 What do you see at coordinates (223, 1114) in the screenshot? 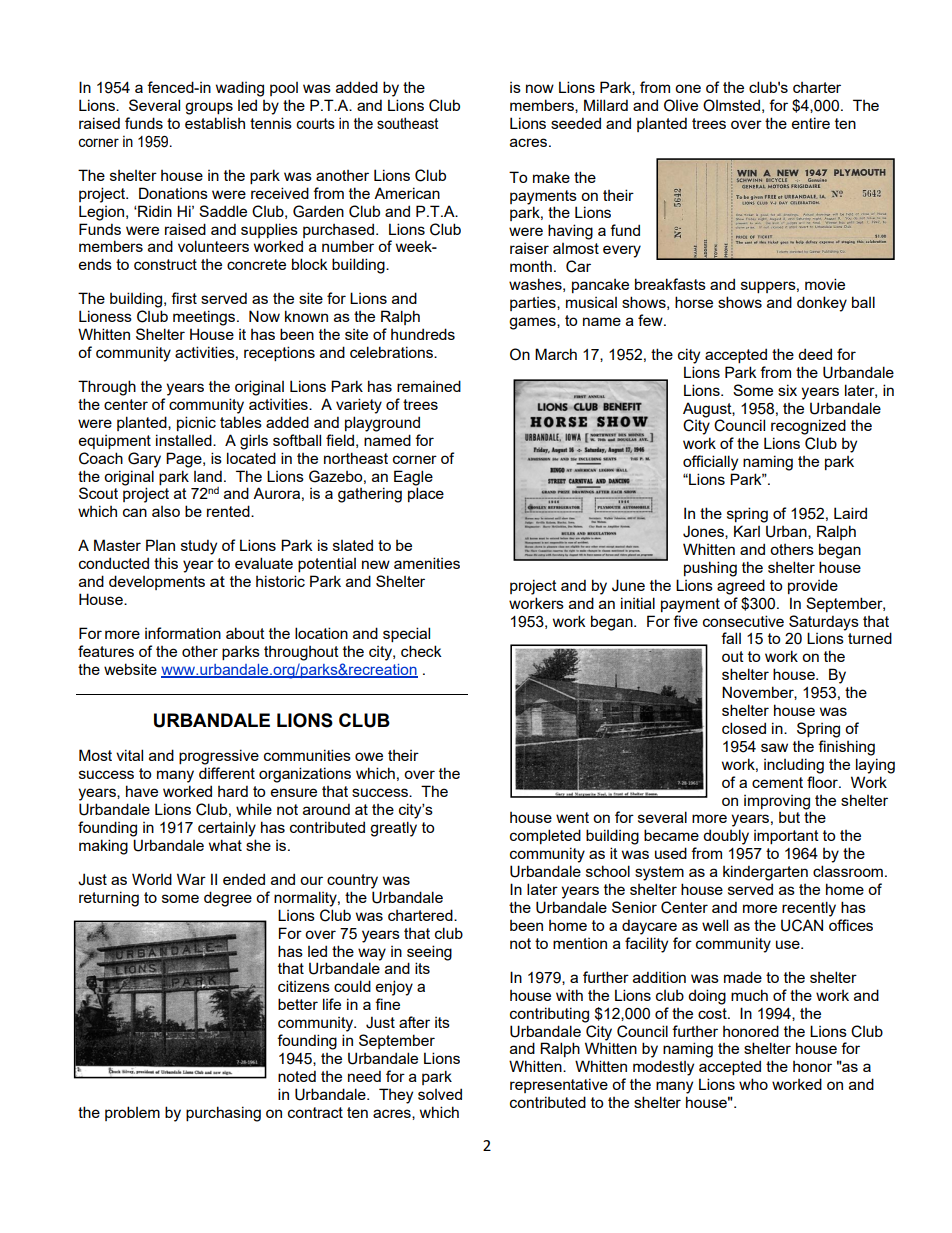
I see `purchasing` at bounding box center [223, 1114].
